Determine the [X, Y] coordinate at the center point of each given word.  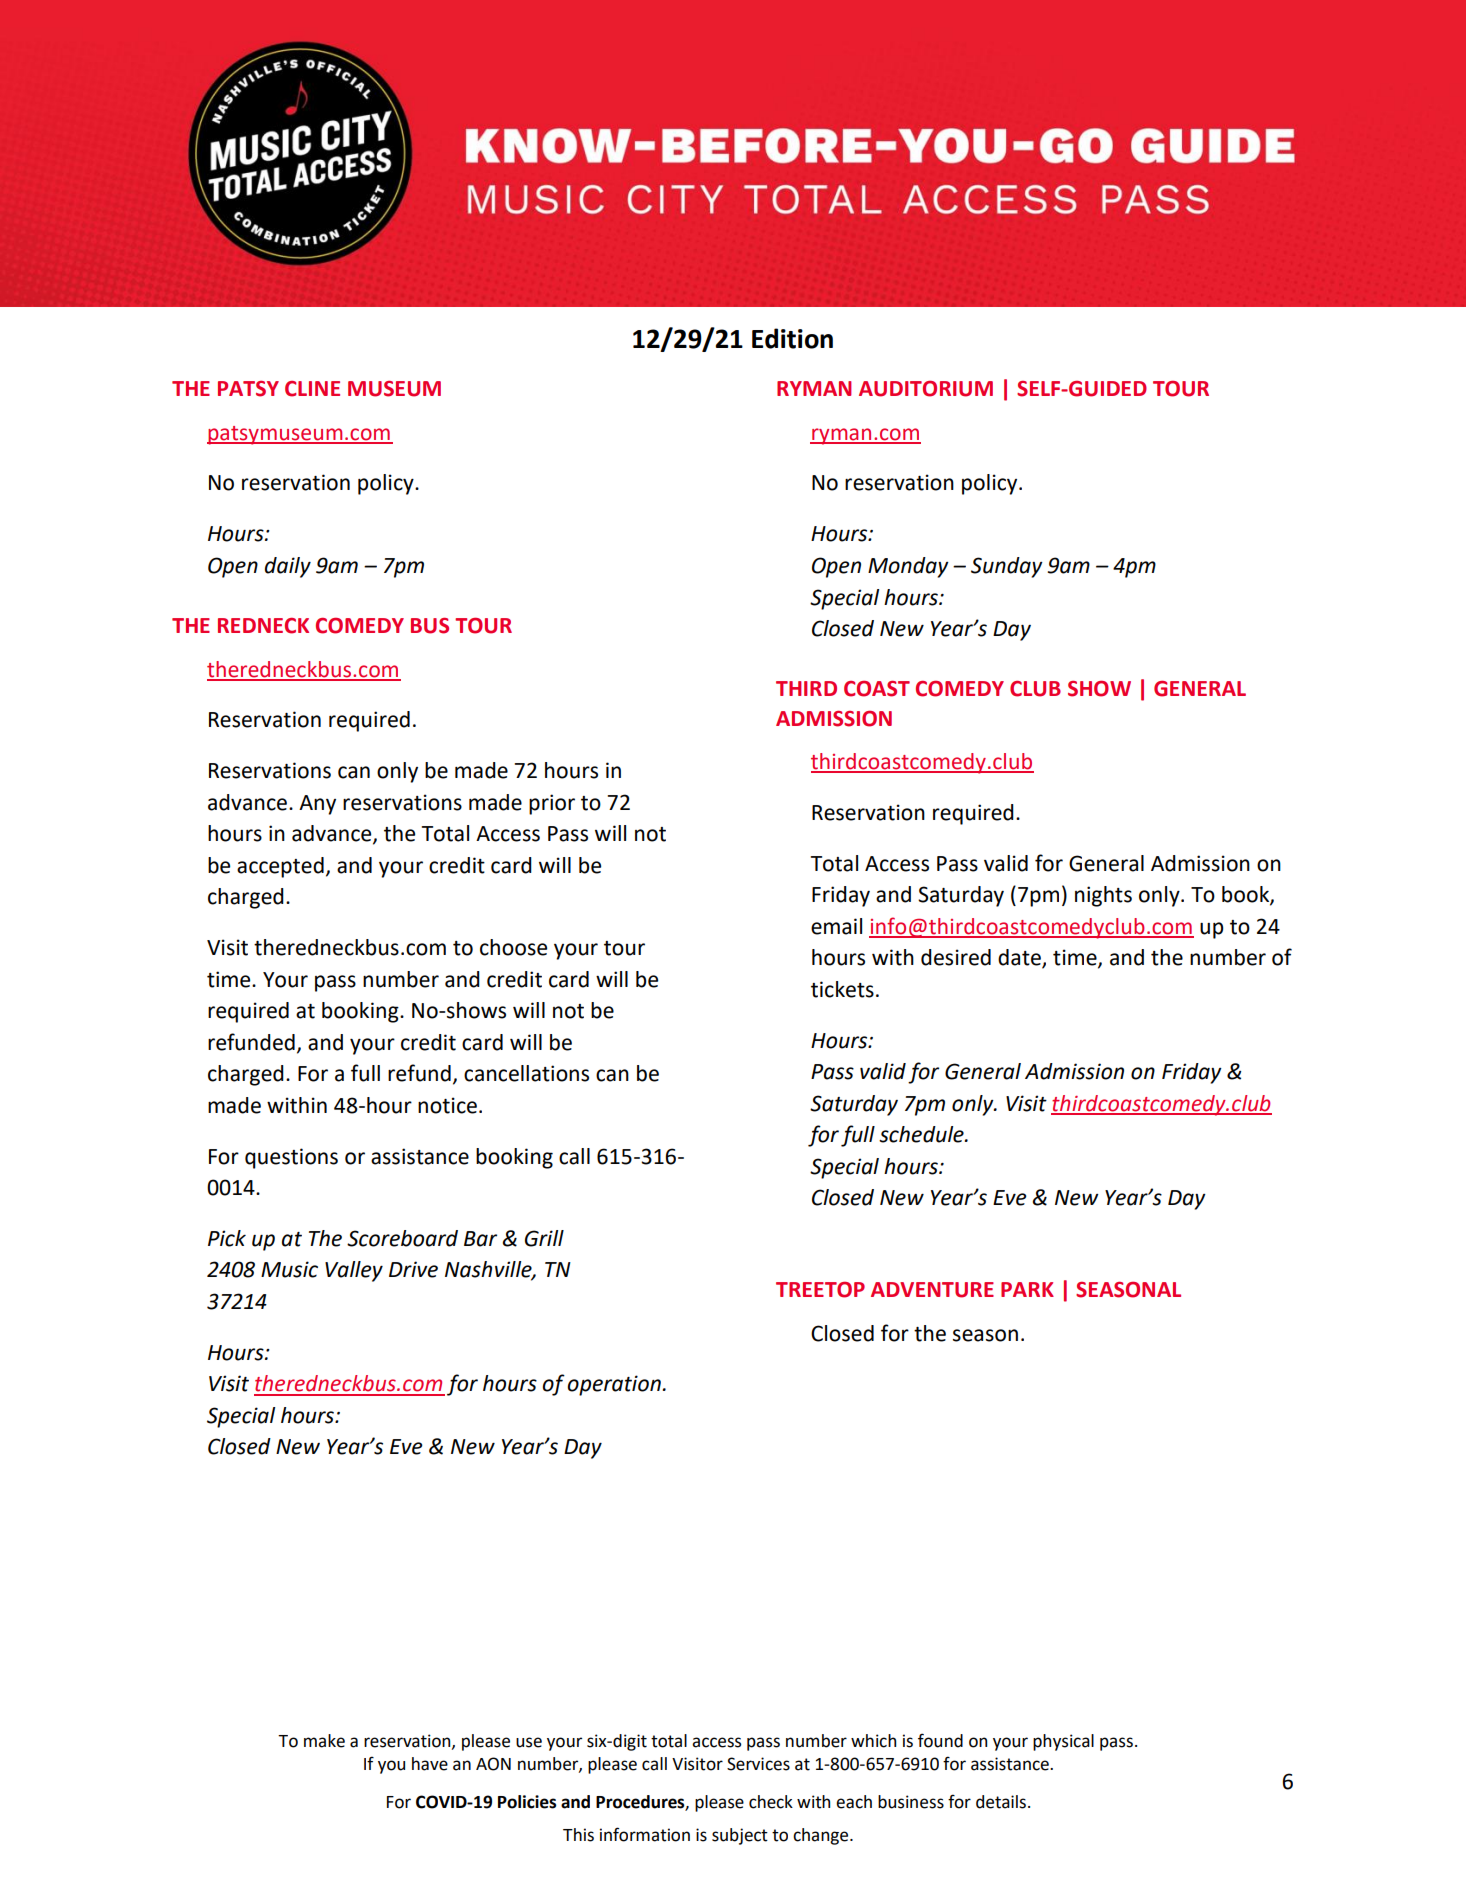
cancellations [526, 1073]
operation [614, 1385]
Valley [354, 1271]
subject [740, 1836]
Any [317, 805]
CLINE [312, 389]
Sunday [1007, 567]
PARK [1027, 1289]
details [1001, 1802]
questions [291, 1158]
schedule [922, 1134]
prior [552, 804]
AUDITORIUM [926, 388]
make [324, 1741]
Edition [792, 338]
